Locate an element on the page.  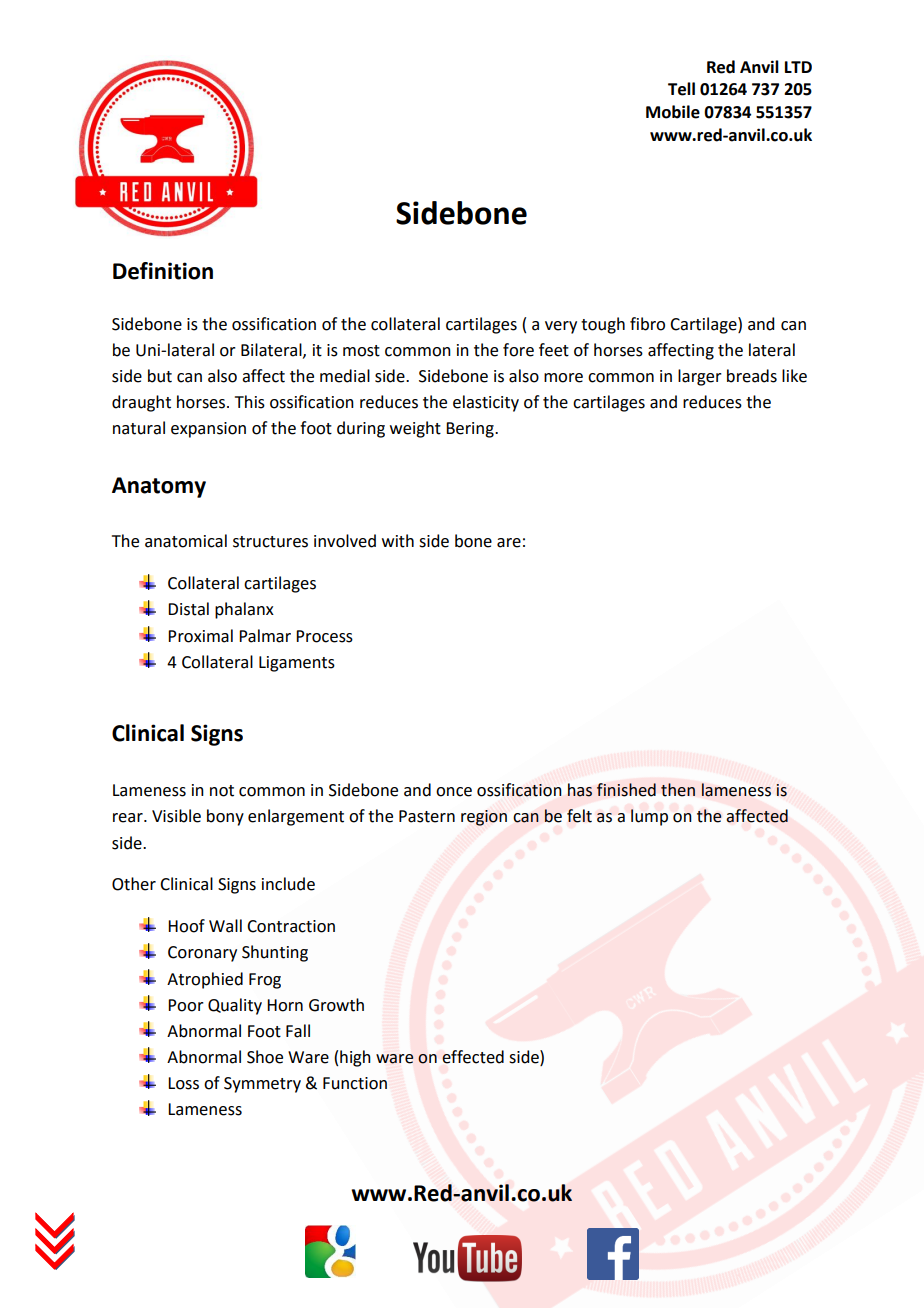
then is located at coordinates (678, 790).
